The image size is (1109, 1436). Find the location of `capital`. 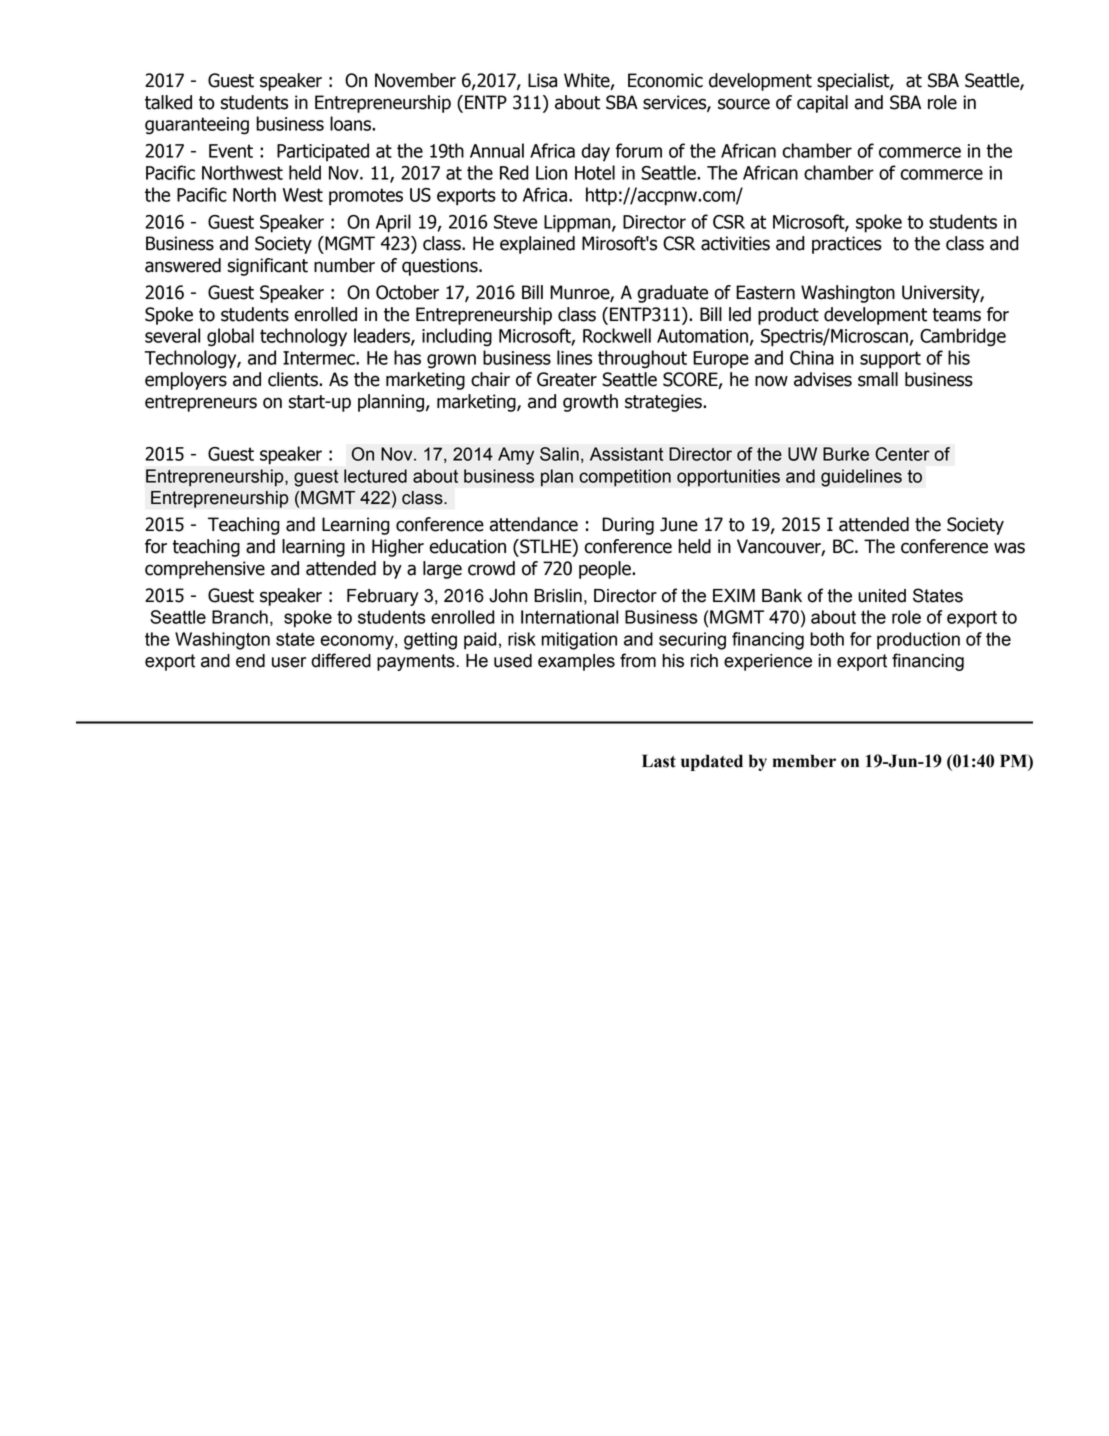

capital is located at coordinates (822, 104).
